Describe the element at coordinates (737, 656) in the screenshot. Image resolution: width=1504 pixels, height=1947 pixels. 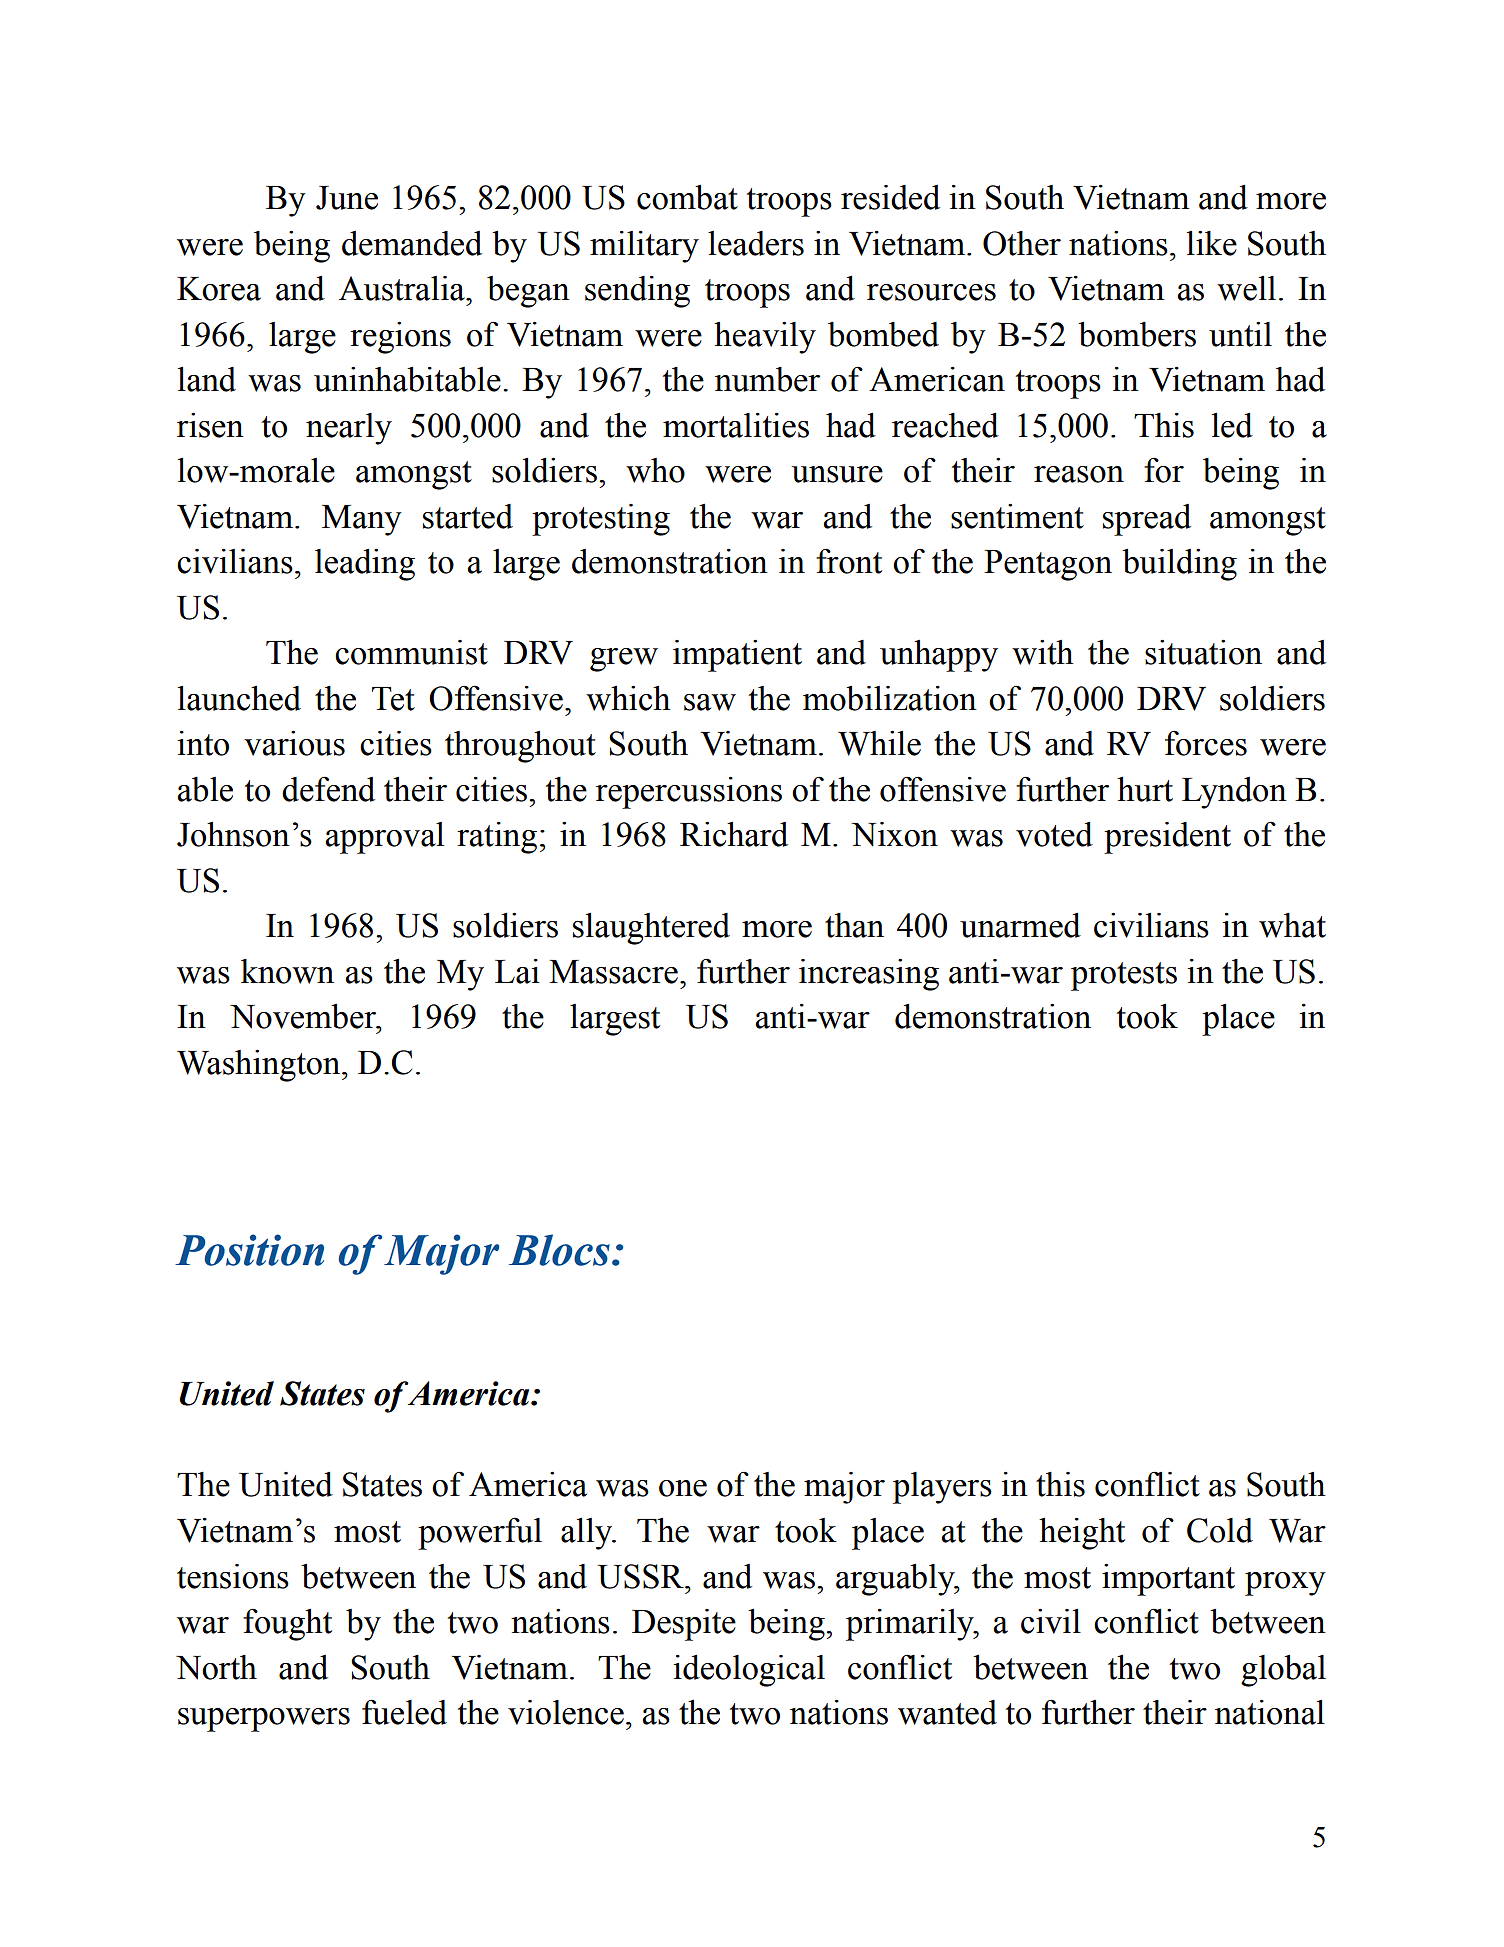
I see `impatient` at that location.
